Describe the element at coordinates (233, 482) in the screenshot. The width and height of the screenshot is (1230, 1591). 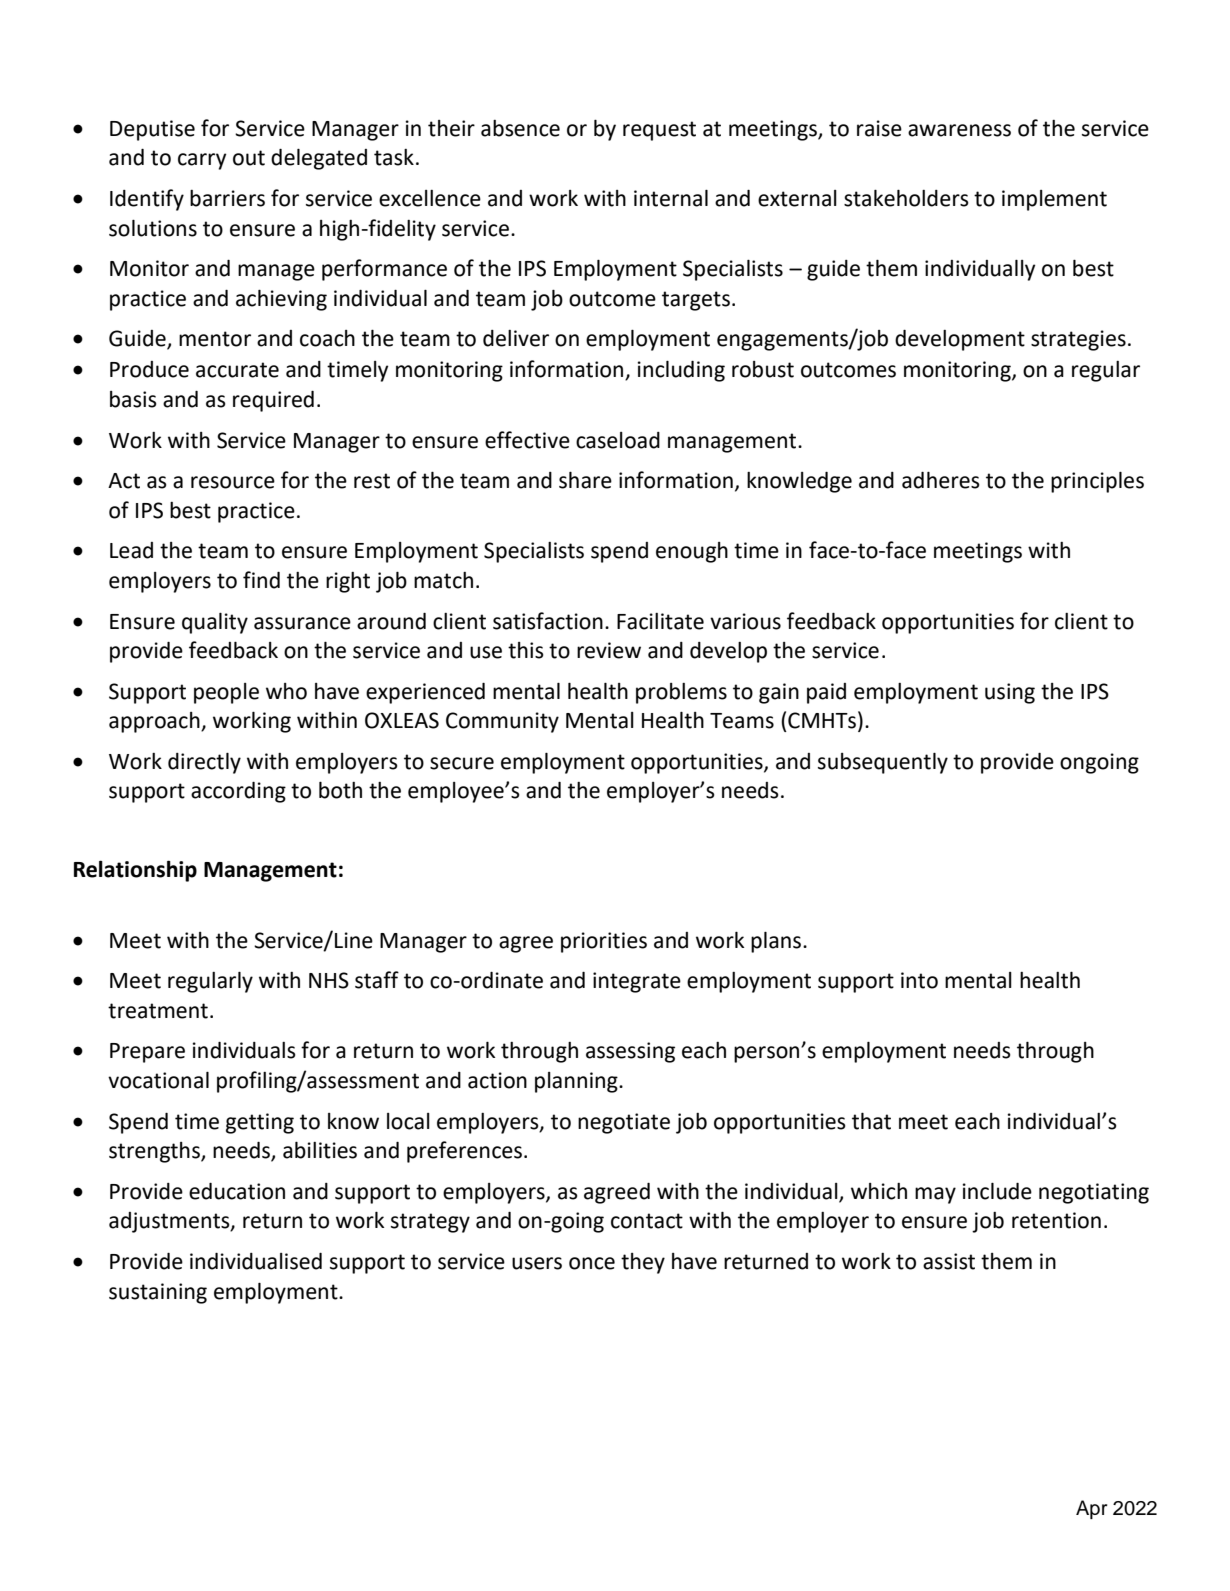
I see `resource` at that location.
